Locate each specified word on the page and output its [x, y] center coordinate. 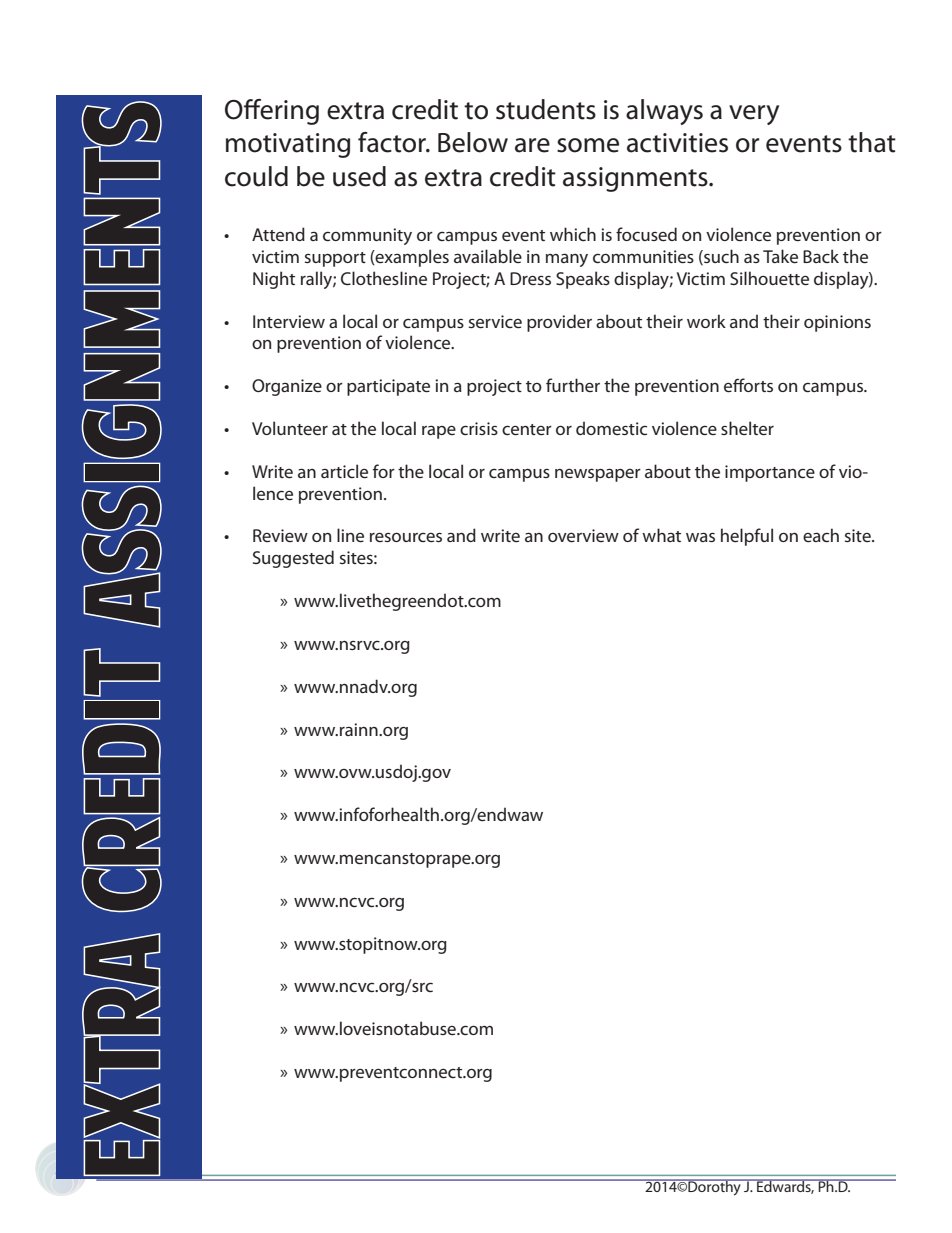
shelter [747, 428]
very [754, 115]
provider [559, 323]
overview [583, 535]
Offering [272, 112]
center [527, 429]
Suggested [293, 559]
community [367, 236]
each [821, 535]
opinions [837, 323]
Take [780, 256]
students [546, 109]
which [573, 234]
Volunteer [290, 428]
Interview [289, 321]
